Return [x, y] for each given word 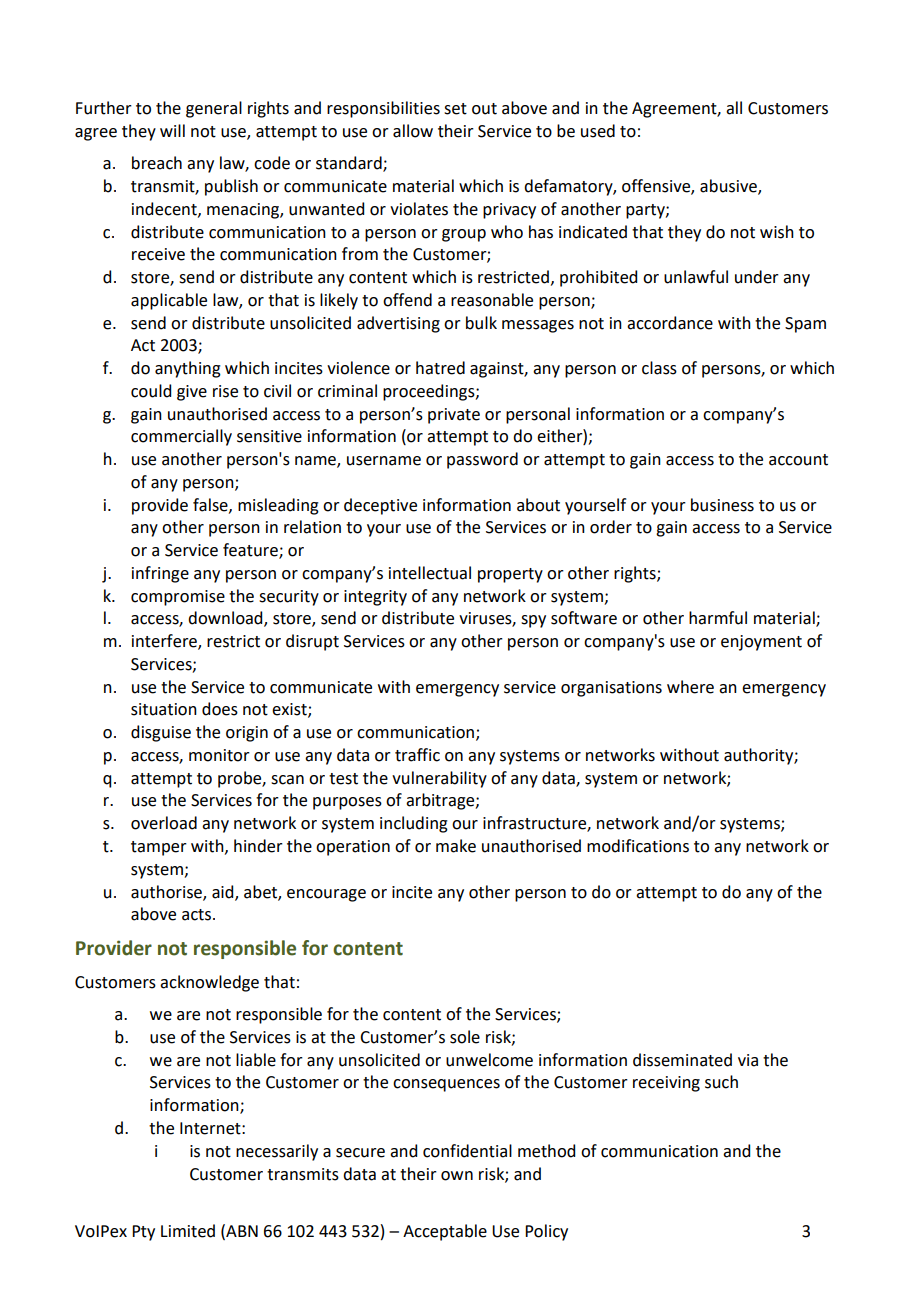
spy [533, 621]
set [455, 109]
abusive [729, 187]
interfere [165, 642]
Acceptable [445, 1232]
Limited [188, 1231]
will [172, 130]
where [690, 687]
